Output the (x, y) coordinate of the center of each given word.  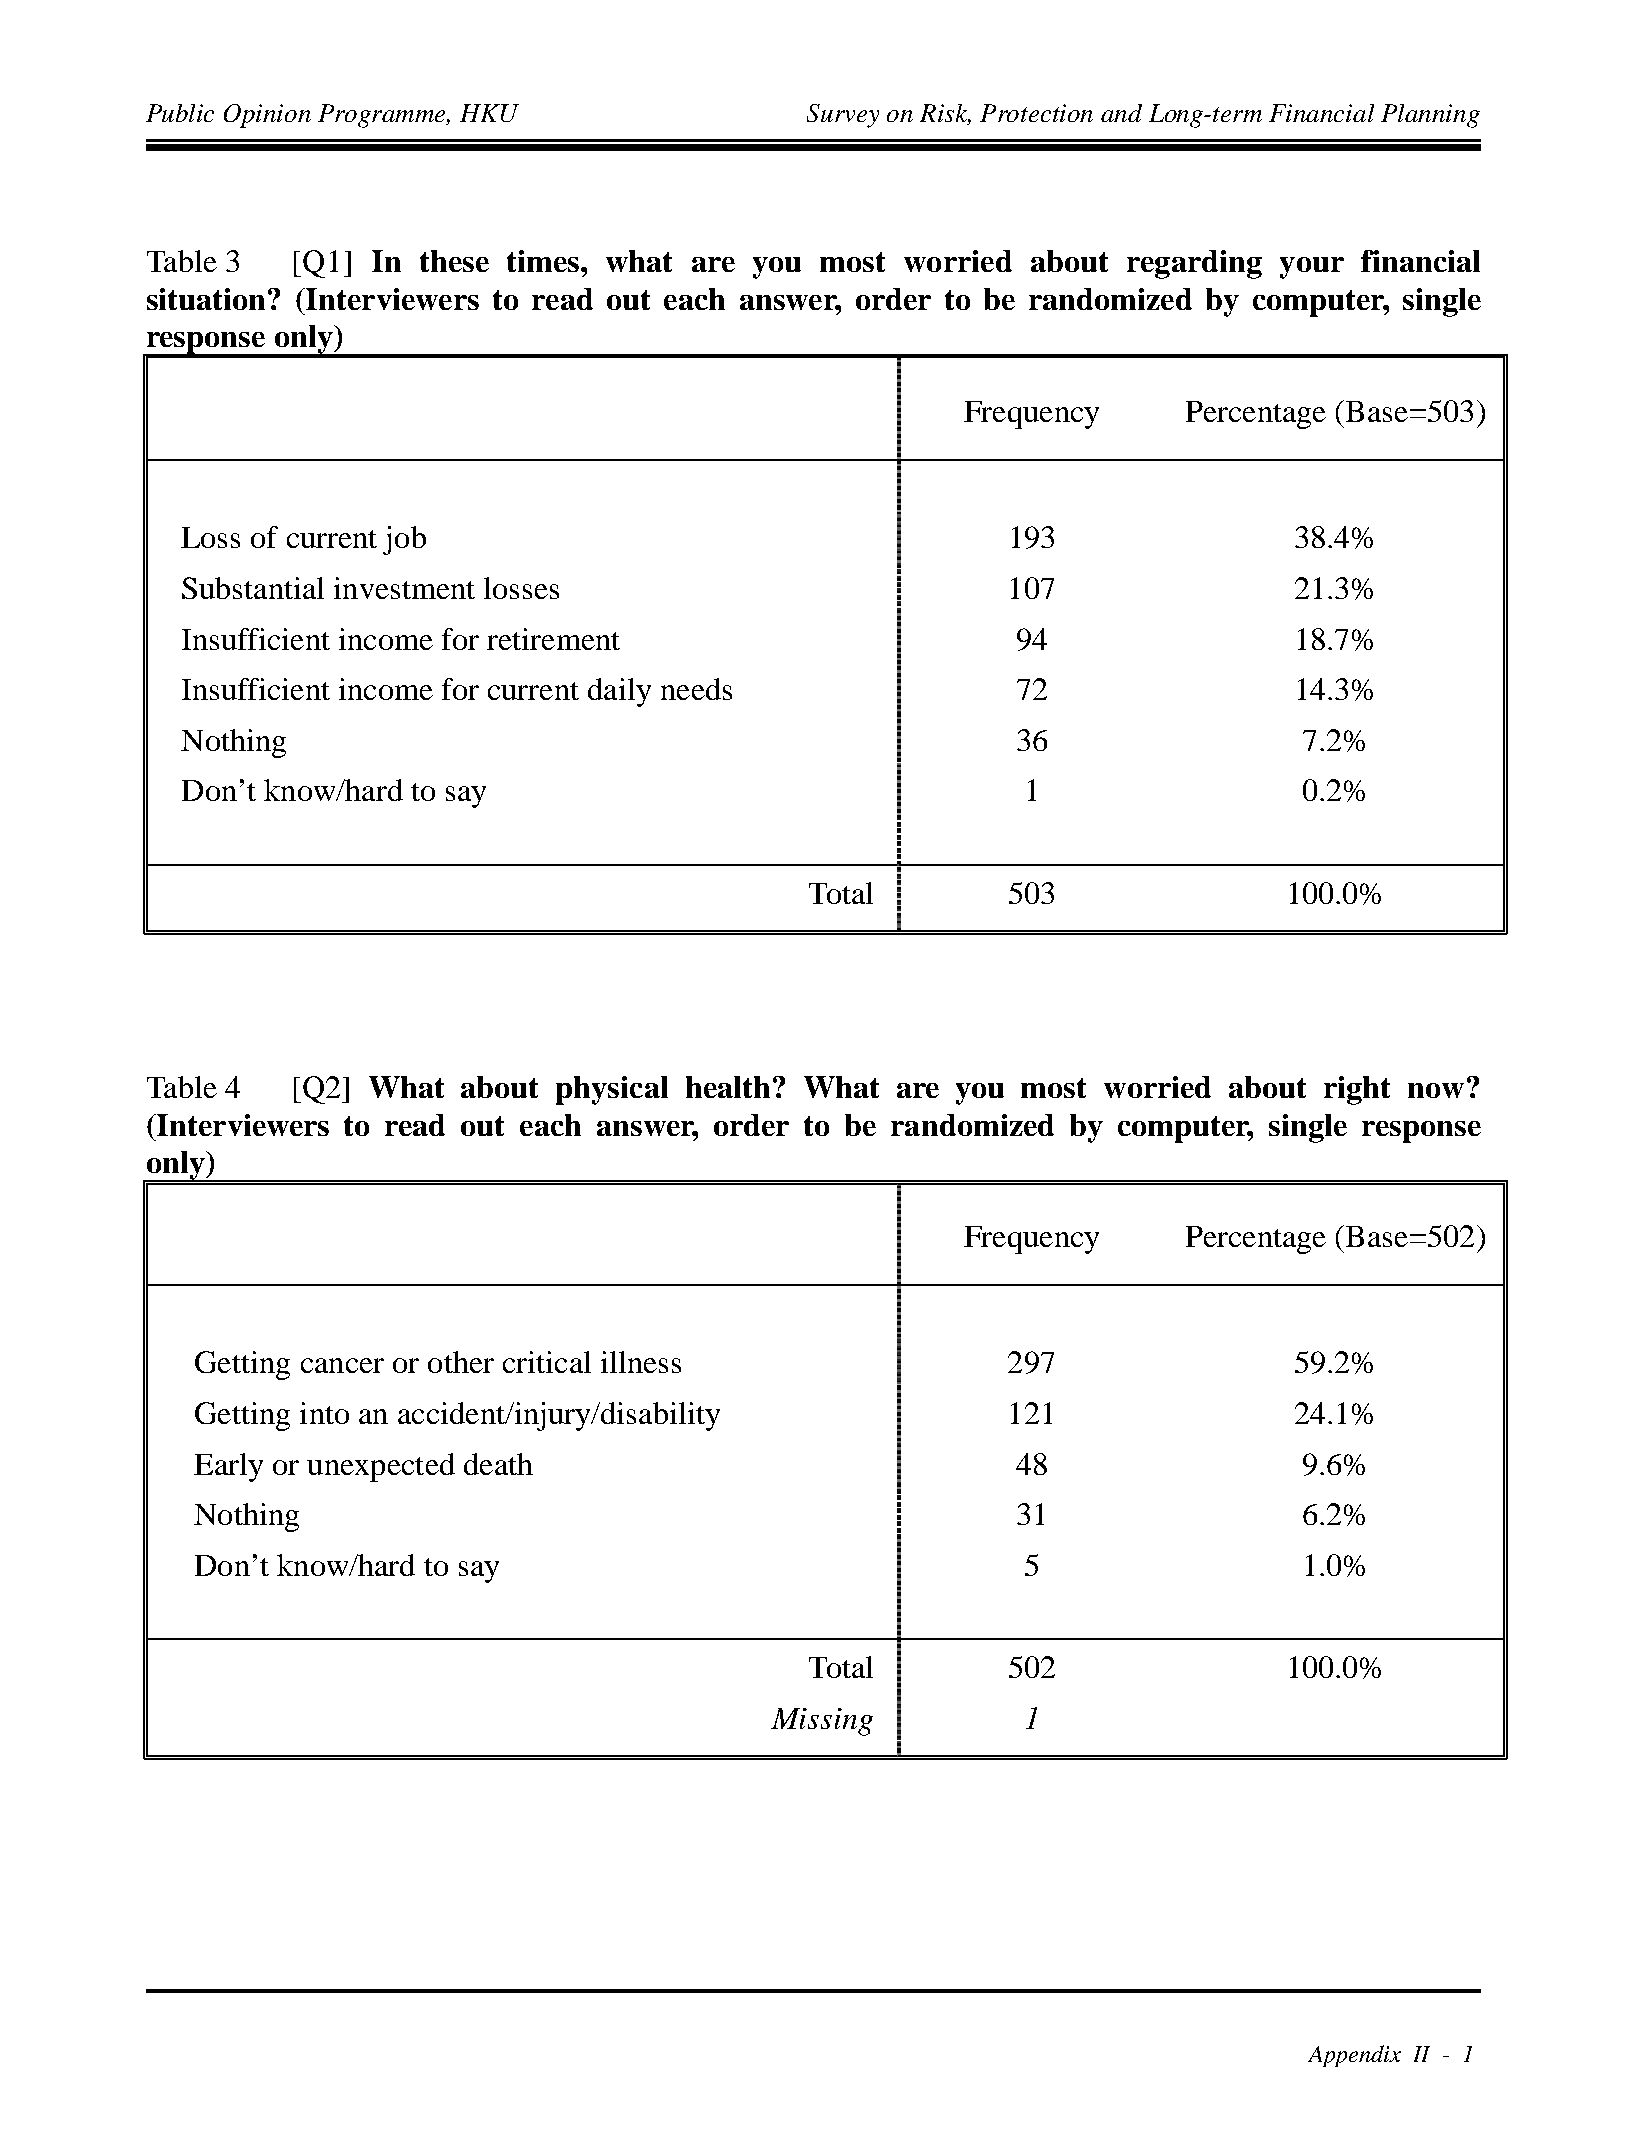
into (324, 1413)
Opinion (267, 116)
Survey (843, 116)
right (1357, 1090)
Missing (822, 1722)
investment (404, 588)
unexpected (381, 1467)
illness (641, 1362)
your (1312, 268)
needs (696, 689)
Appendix (1354, 2056)
